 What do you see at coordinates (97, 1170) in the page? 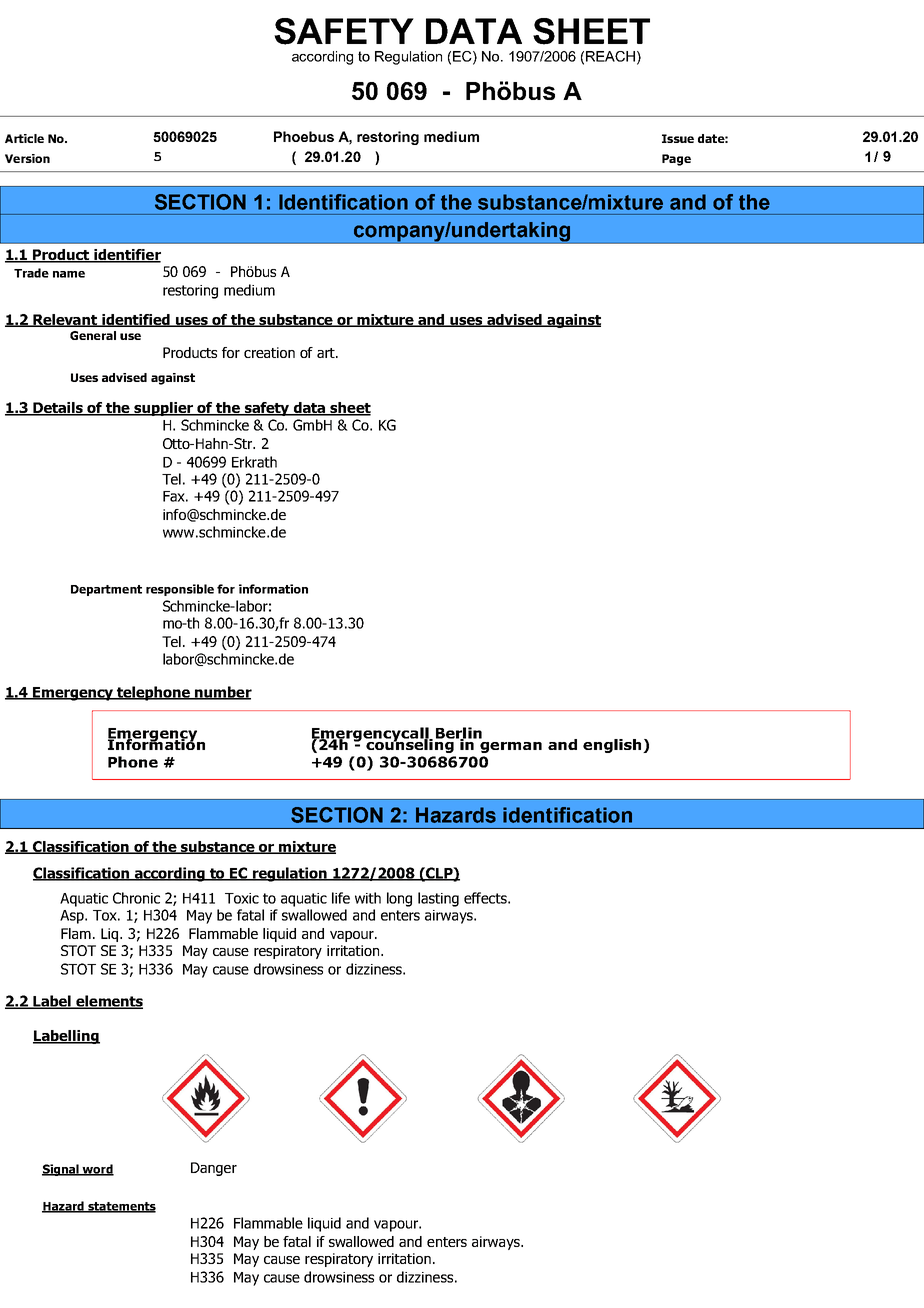
I see `word` at bounding box center [97, 1170].
